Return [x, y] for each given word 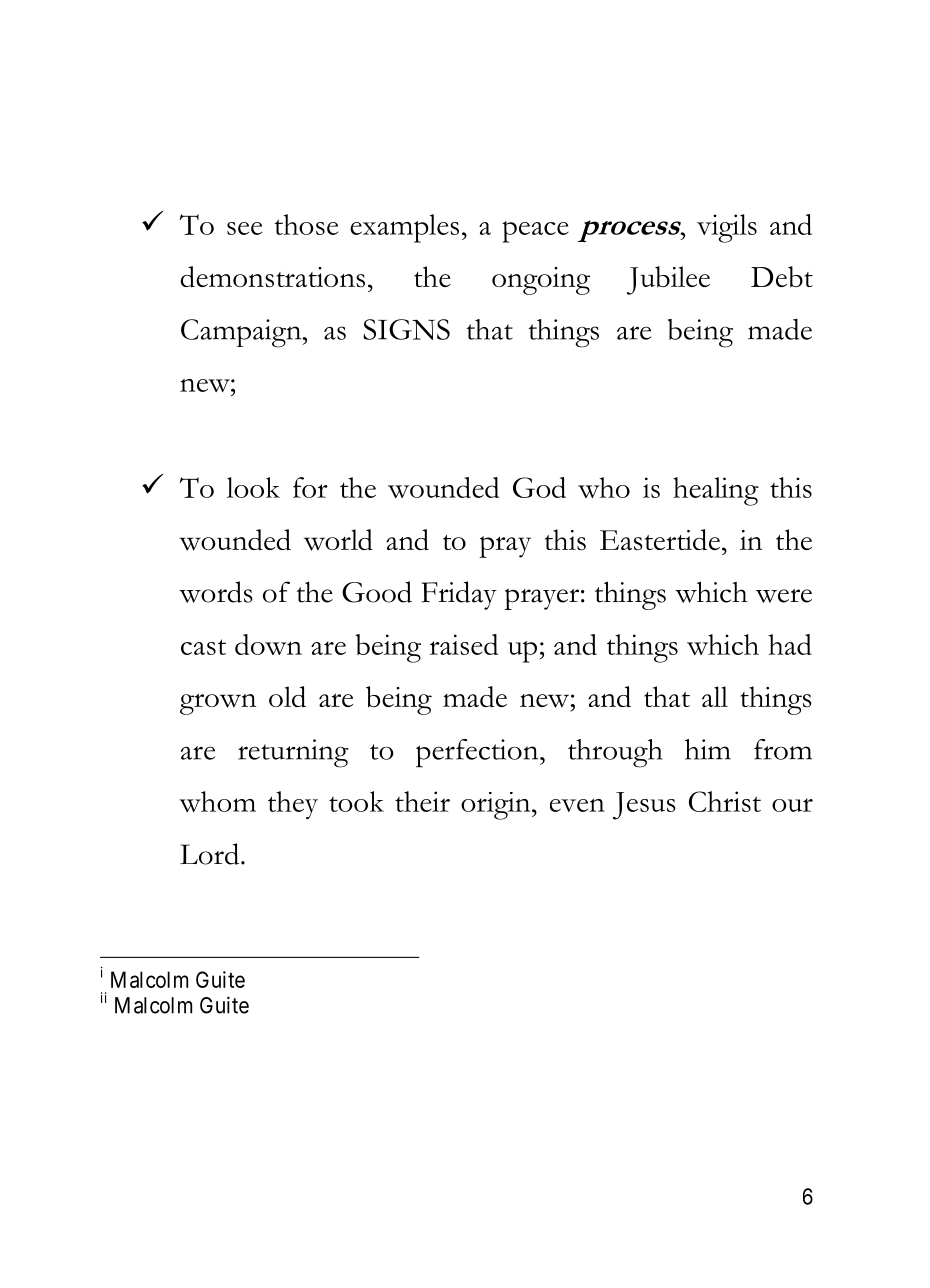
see [244, 228]
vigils [727, 228]
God [539, 487]
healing [716, 491]
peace [535, 232]
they [293, 805]
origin [497, 806]
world [338, 540]
